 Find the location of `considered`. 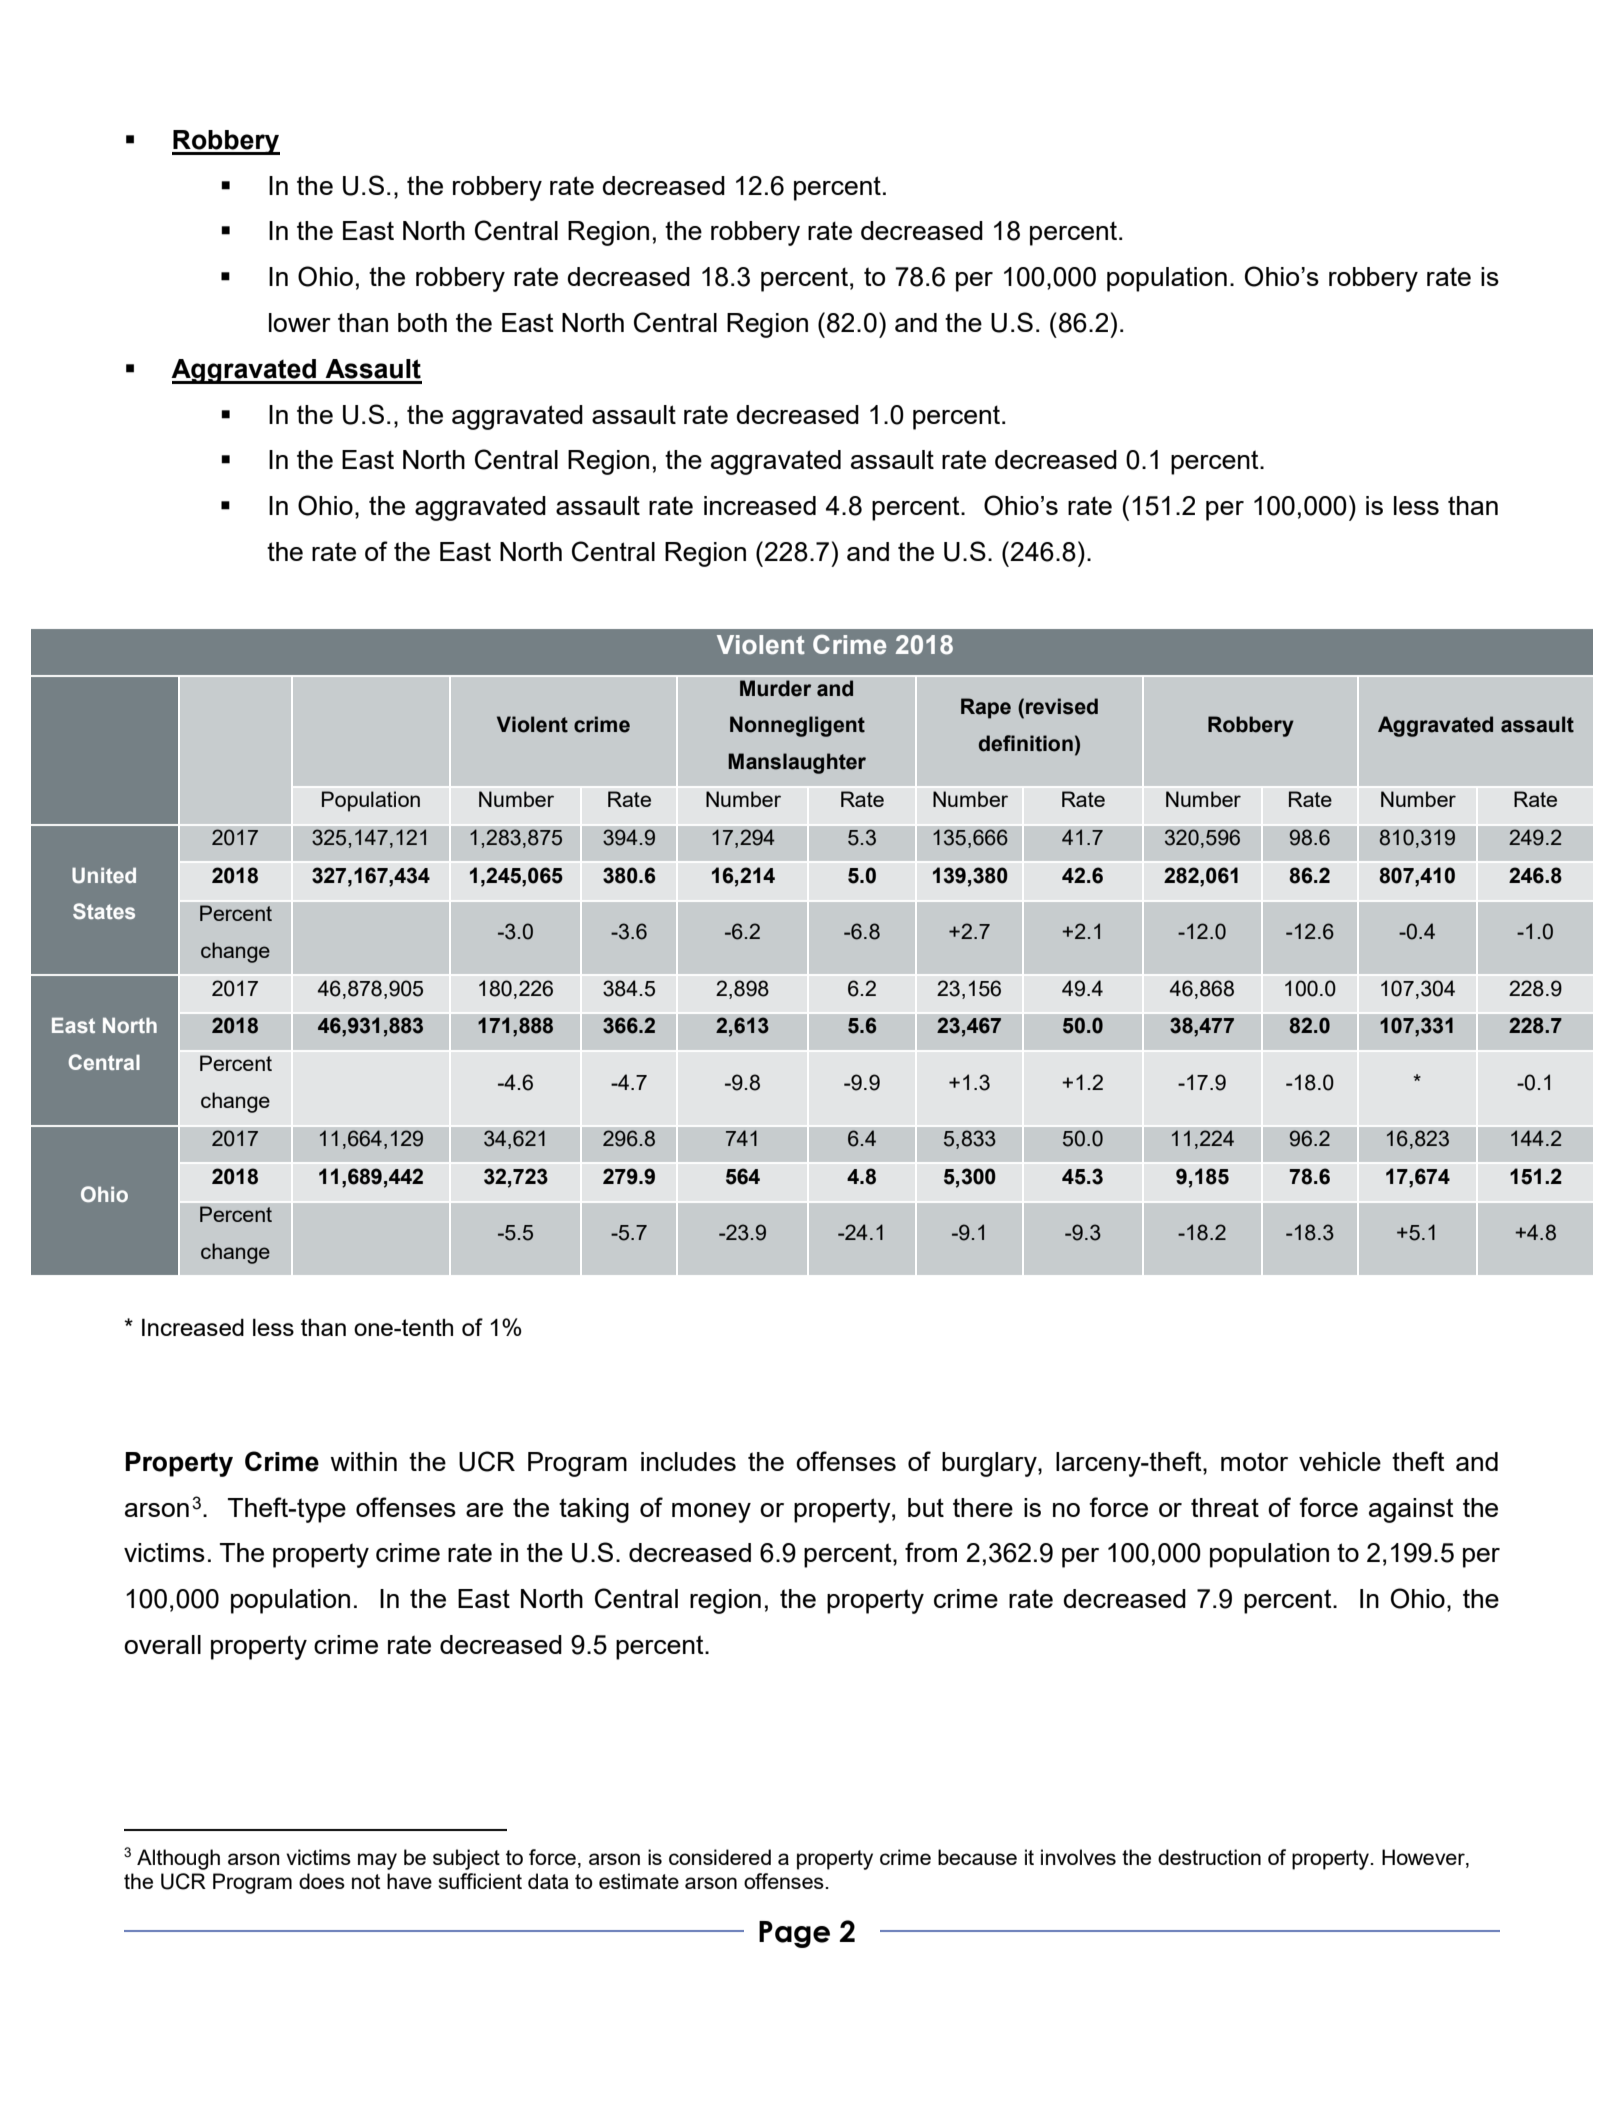

considered is located at coordinates (720, 1857).
